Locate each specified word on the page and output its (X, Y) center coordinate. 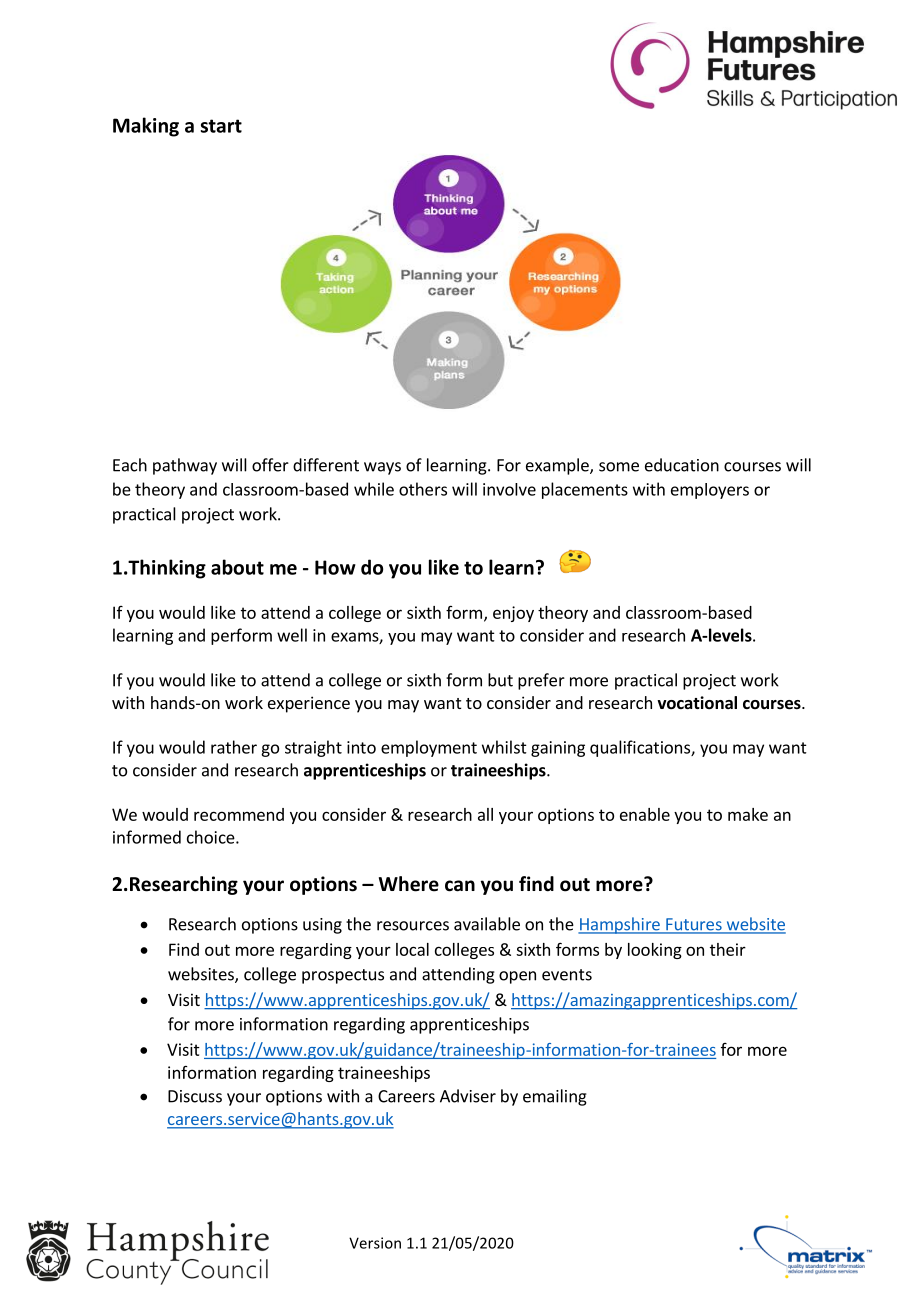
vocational (697, 703)
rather (234, 747)
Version (375, 1243)
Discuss (195, 1096)
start (221, 126)
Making (146, 127)
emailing (555, 1097)
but (500, 680)
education (682, 465)
